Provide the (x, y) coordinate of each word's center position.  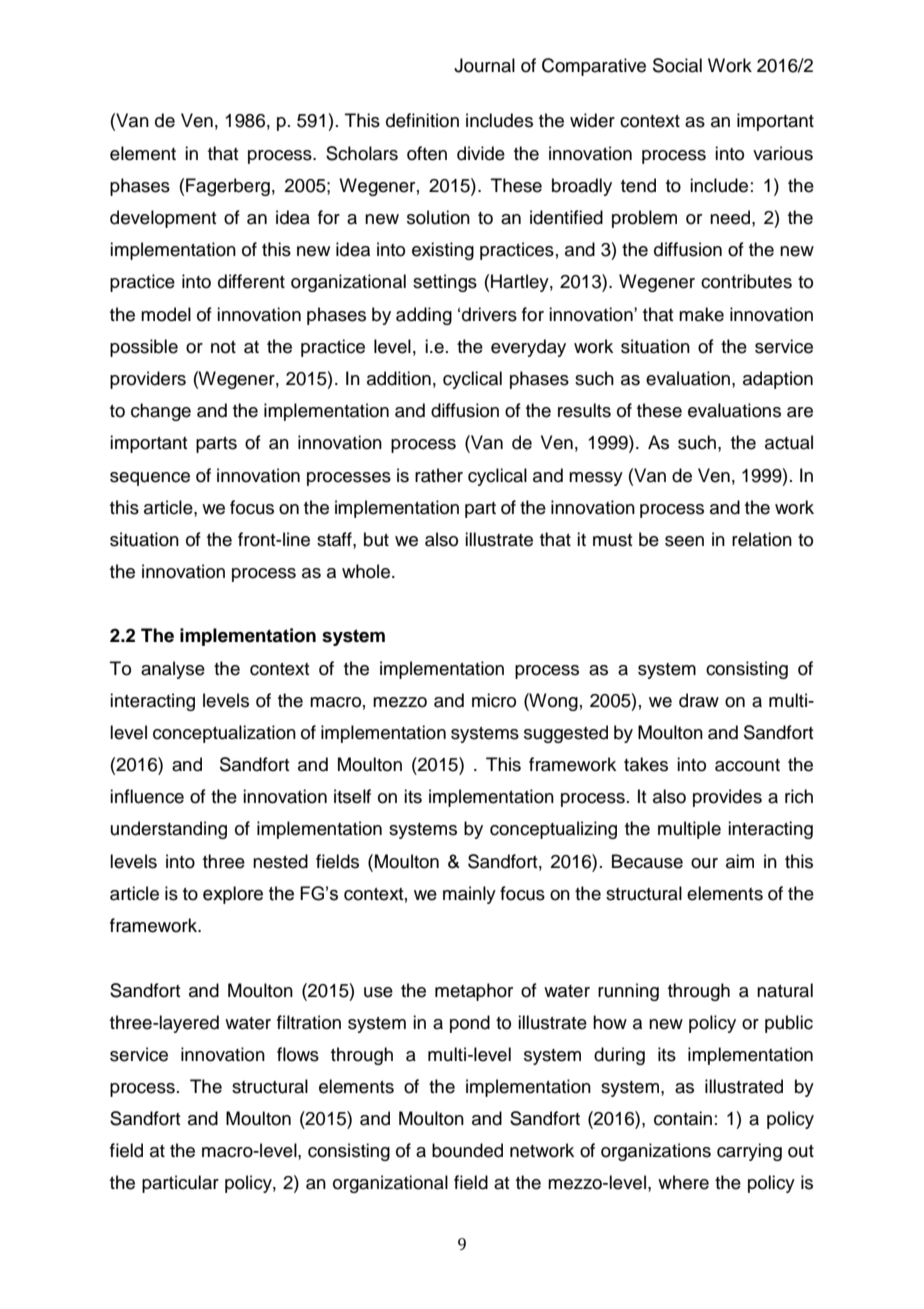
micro (494, 700)
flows (298, 1054)
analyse (173, 670)
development (163, 219)
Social (677, 65)
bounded (467, 1150)
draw (699, 700)
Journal (484, 65)
